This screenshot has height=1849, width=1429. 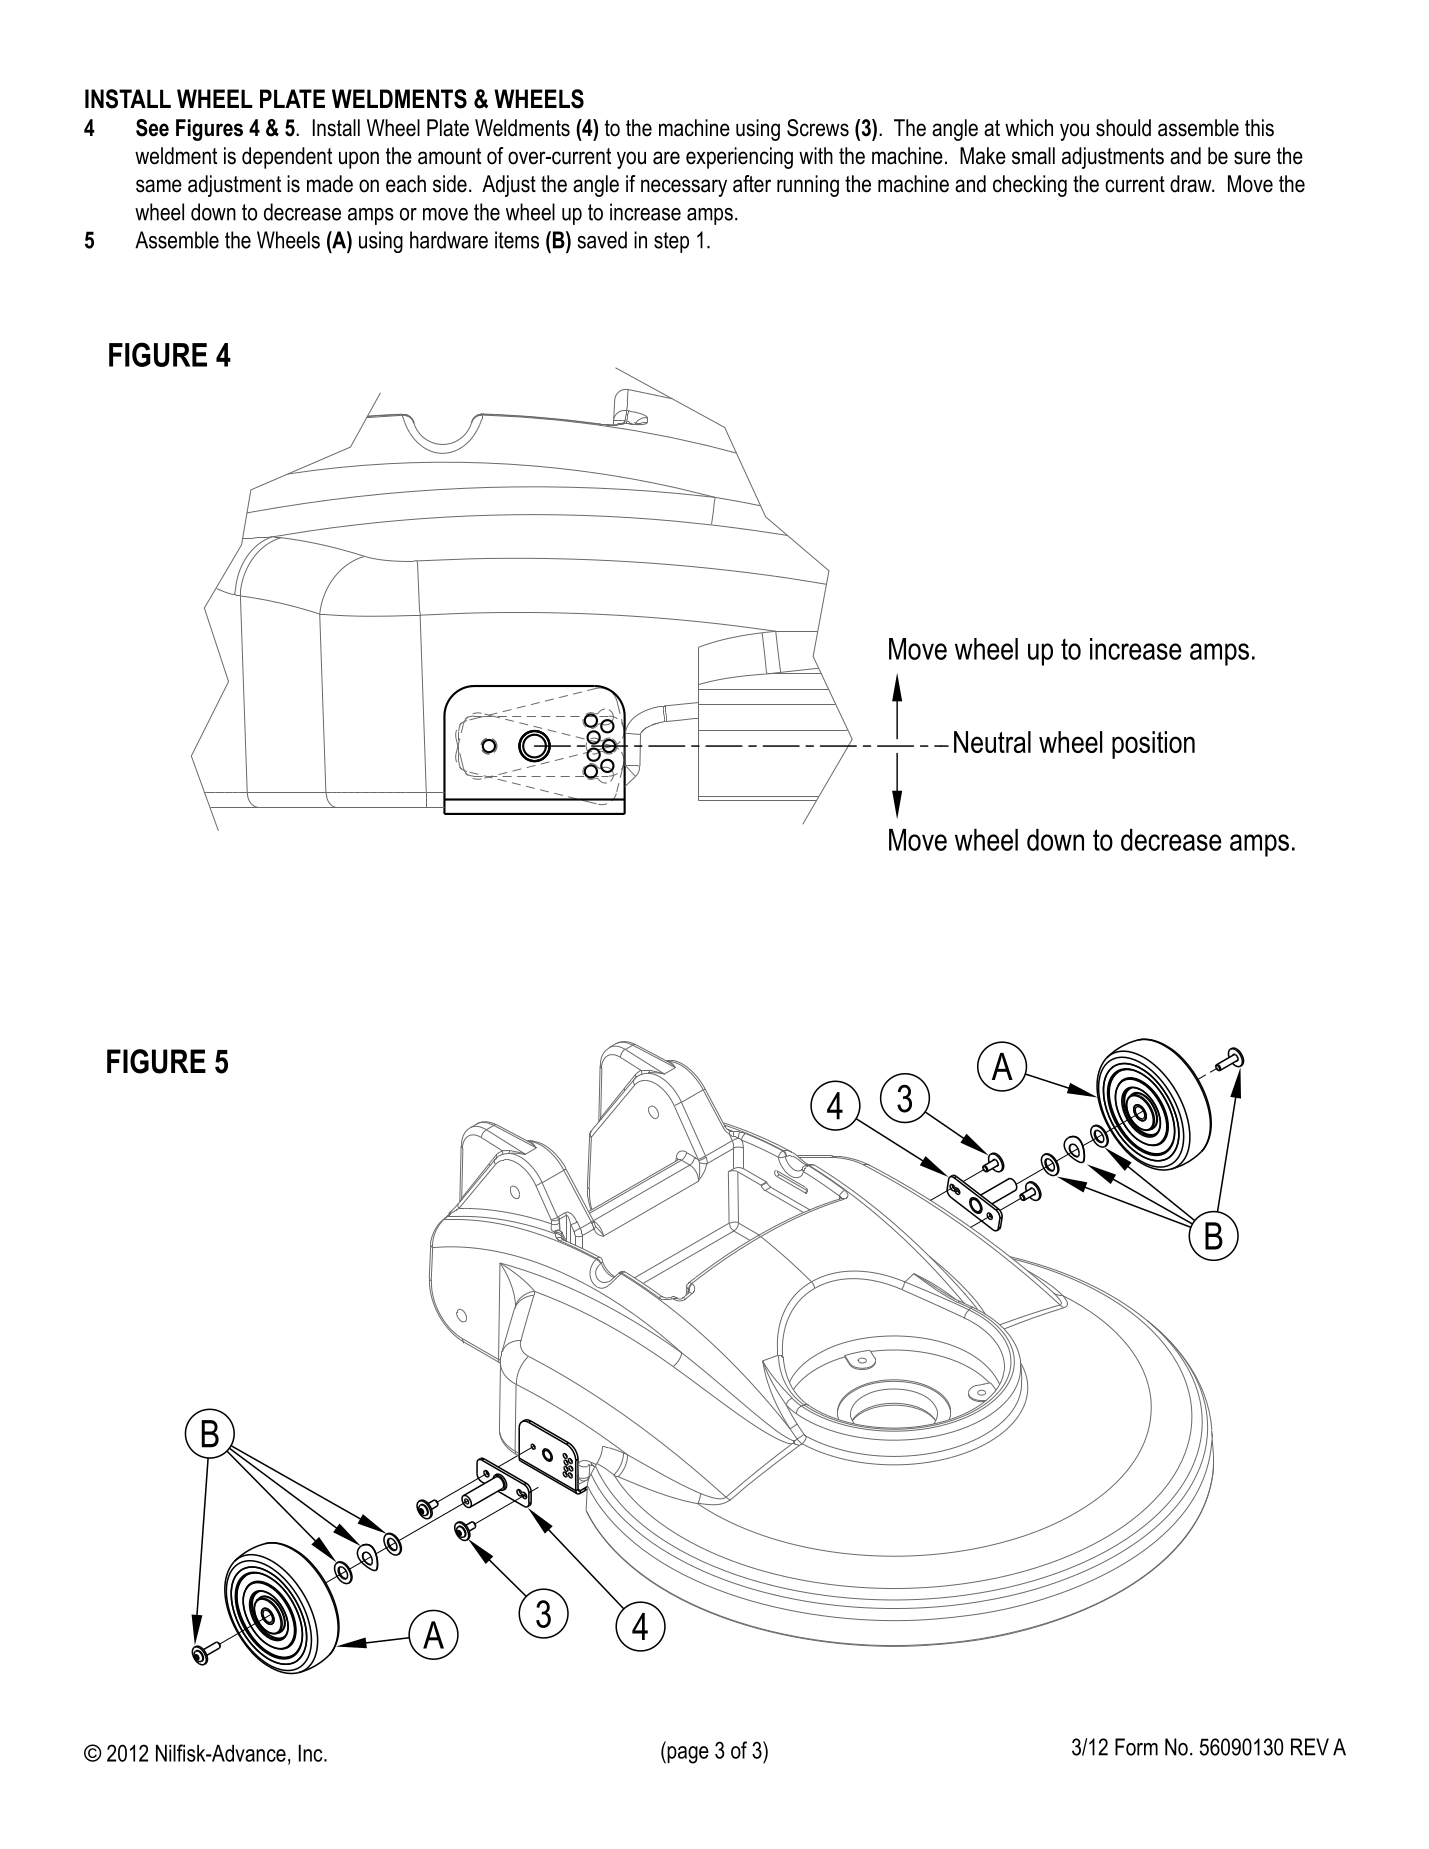 I want to click on dependent, so click(x=287, y=158).
